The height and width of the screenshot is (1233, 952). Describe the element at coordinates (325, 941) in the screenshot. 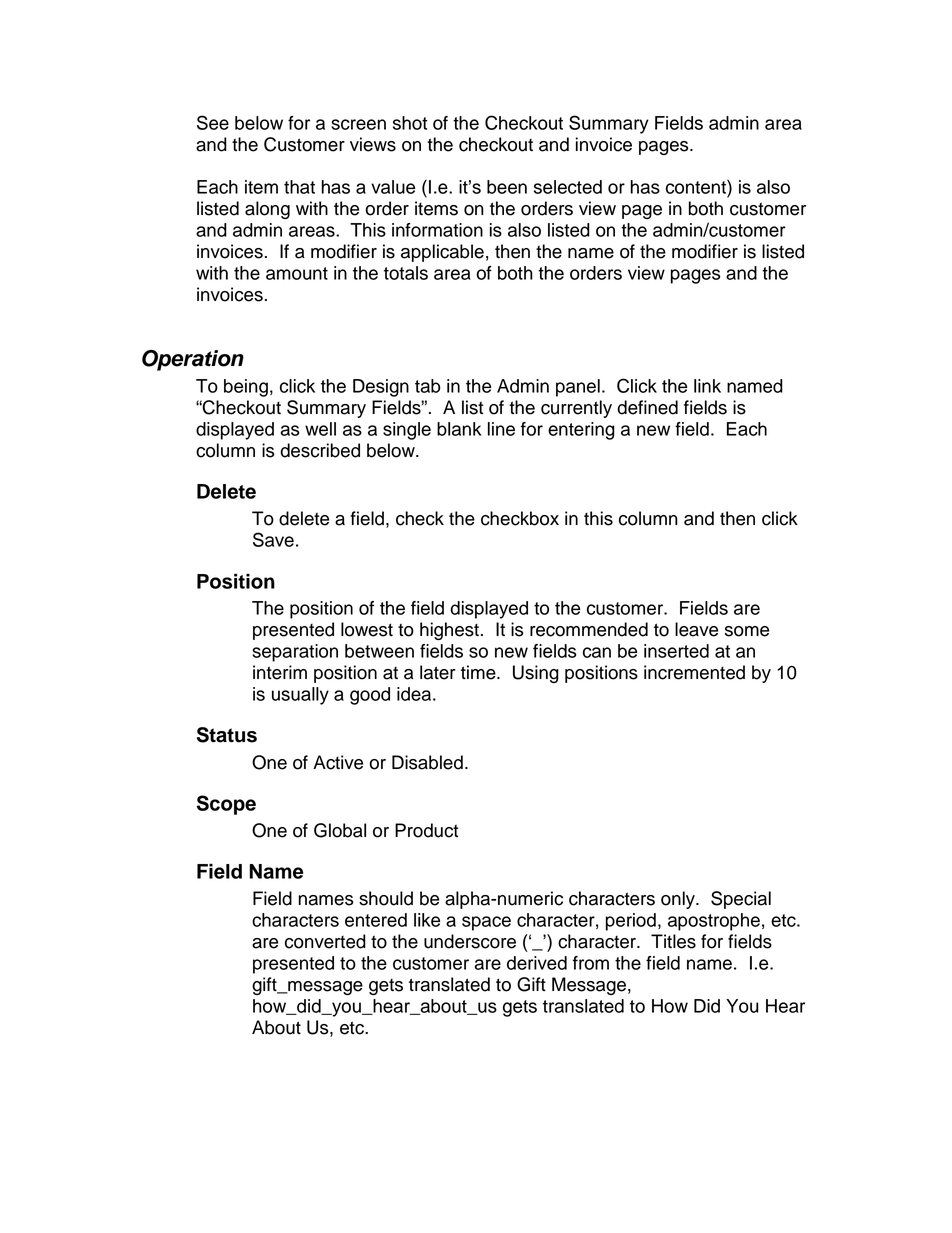

I see `converted` at that location.
